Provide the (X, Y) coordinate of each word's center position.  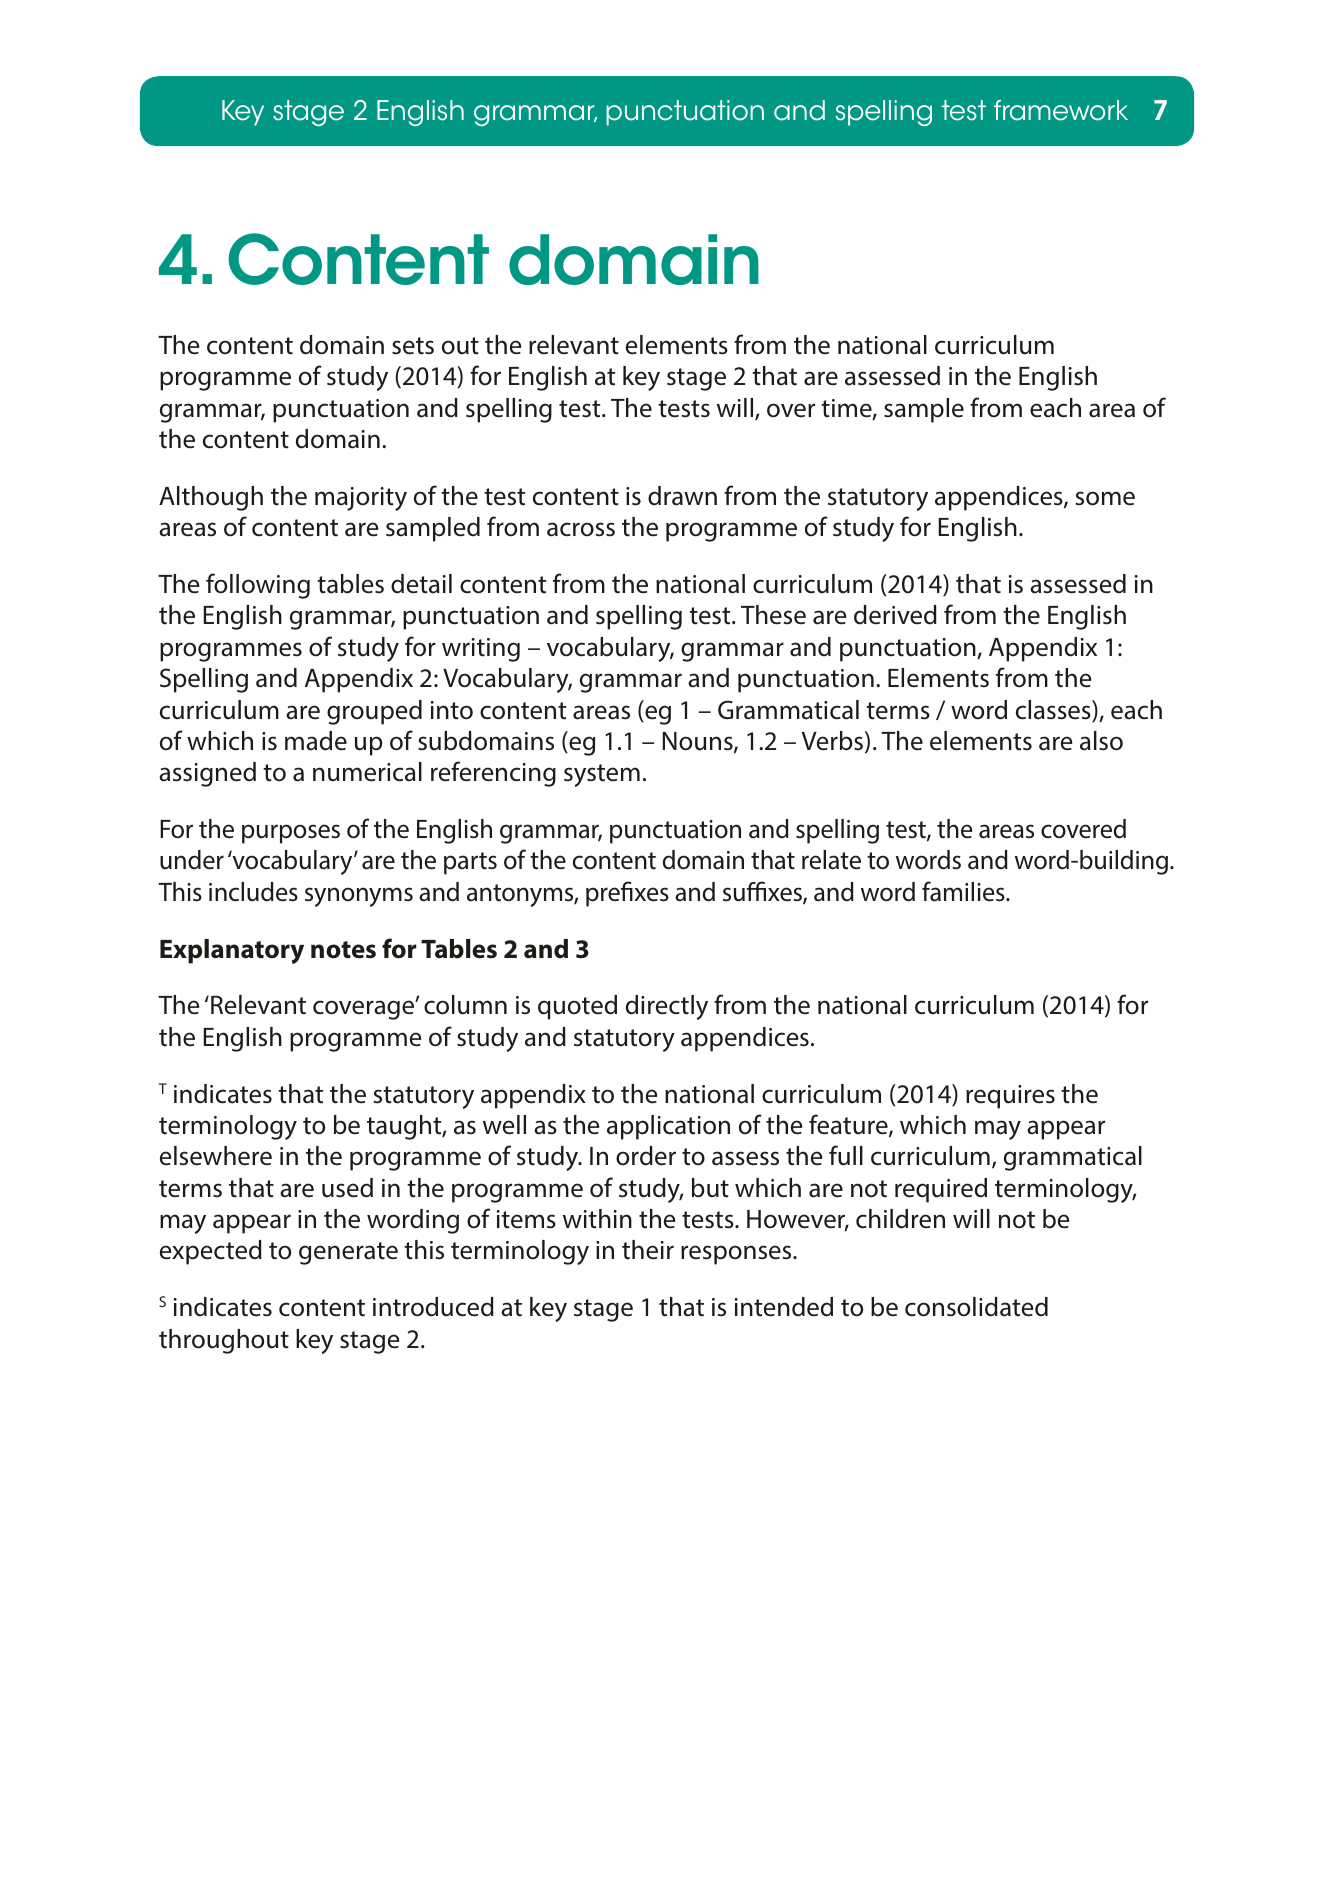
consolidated (976, 1307)
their (648, 1250)
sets (413, 346)
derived (895, 615)
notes (343, 950)
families (964, 891)
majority (361, 499)
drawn (682, 496)
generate (348, 1253)
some (1105, 498)
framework (1061, 110)
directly (667, 1007)
